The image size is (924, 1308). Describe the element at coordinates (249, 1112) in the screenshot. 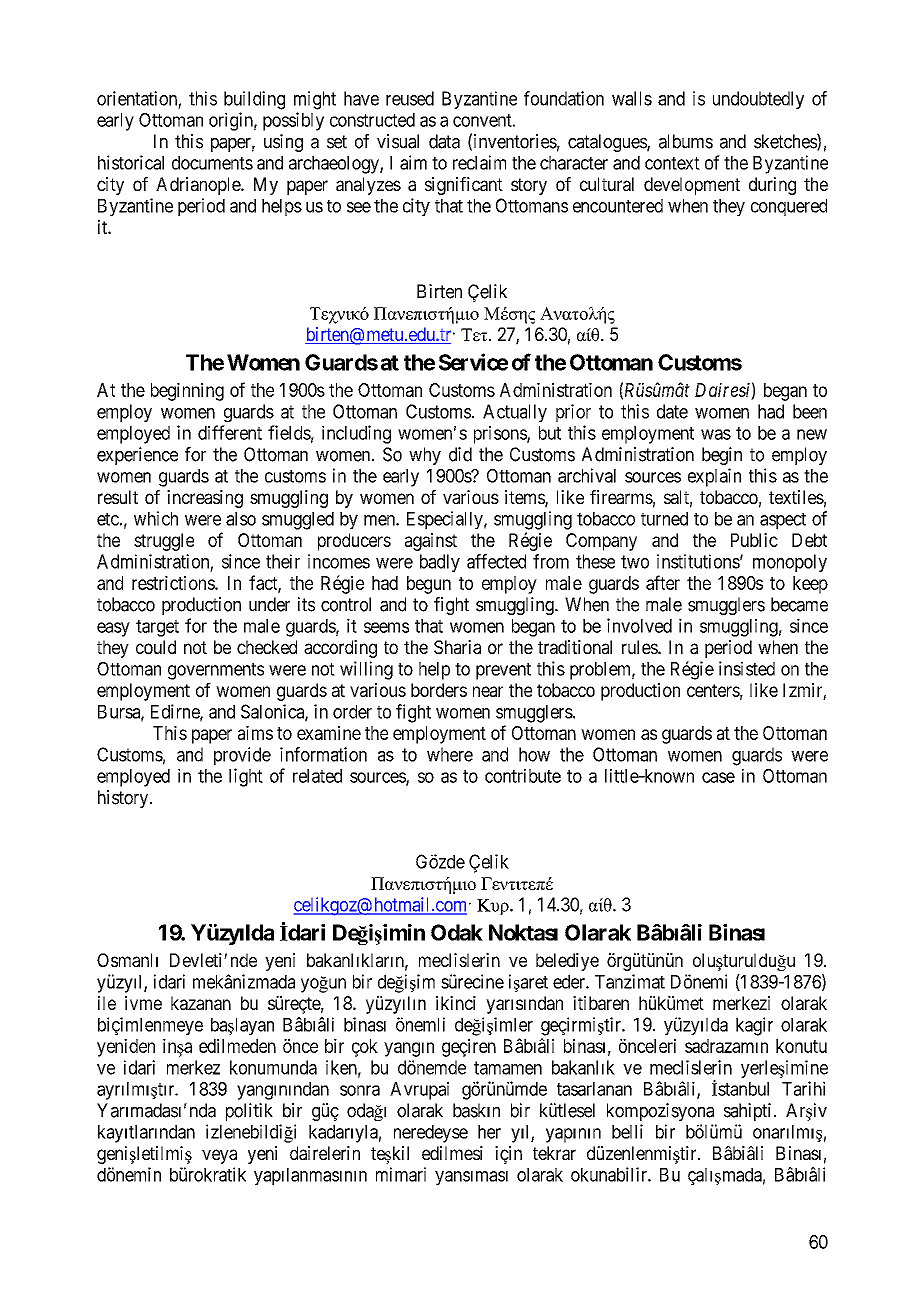

I see `politik` at that location.
